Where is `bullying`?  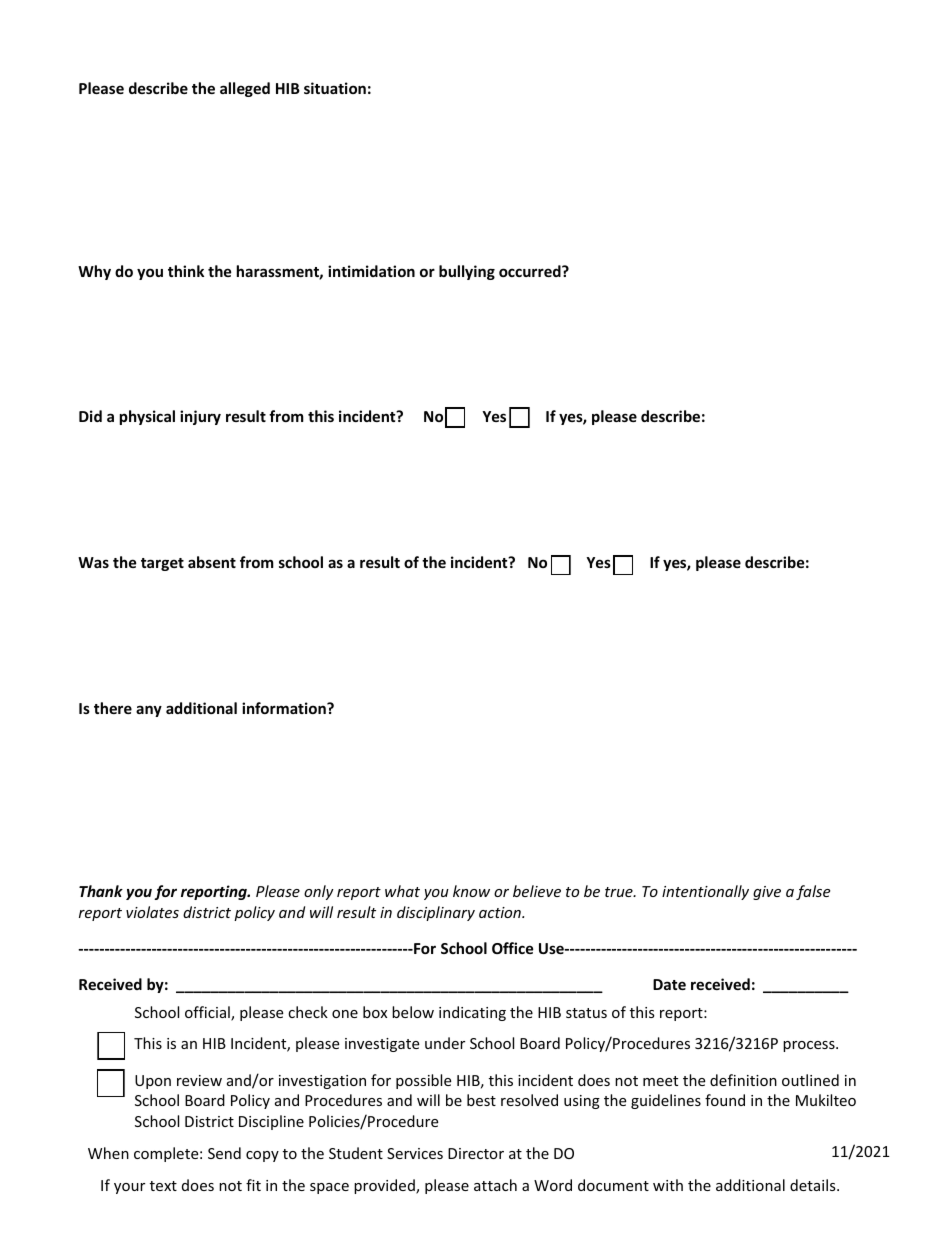
bullying is located at coordinates (467, 272).
